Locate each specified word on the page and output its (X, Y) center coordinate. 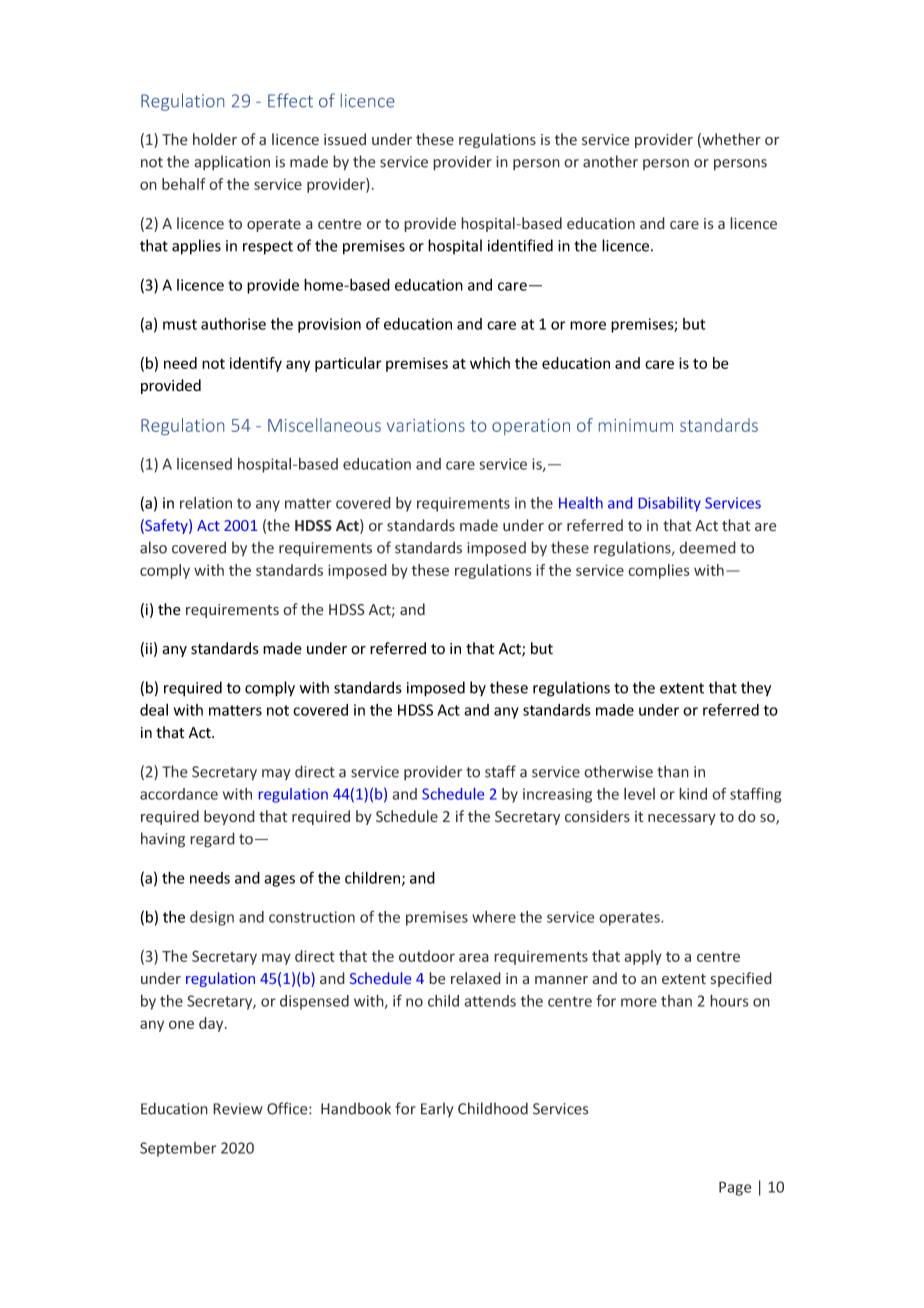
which (490, 363)
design (212, 918)
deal (154, 710)
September (178, 1149)
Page (735, 1188)
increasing (557, 795)
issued (345, 139)
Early (437, 1109)
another (610, 161)
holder (215, 139)
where (494, 917)
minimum (636, 425)
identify (256, 364)
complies (659, 571)
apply (643, 957)
